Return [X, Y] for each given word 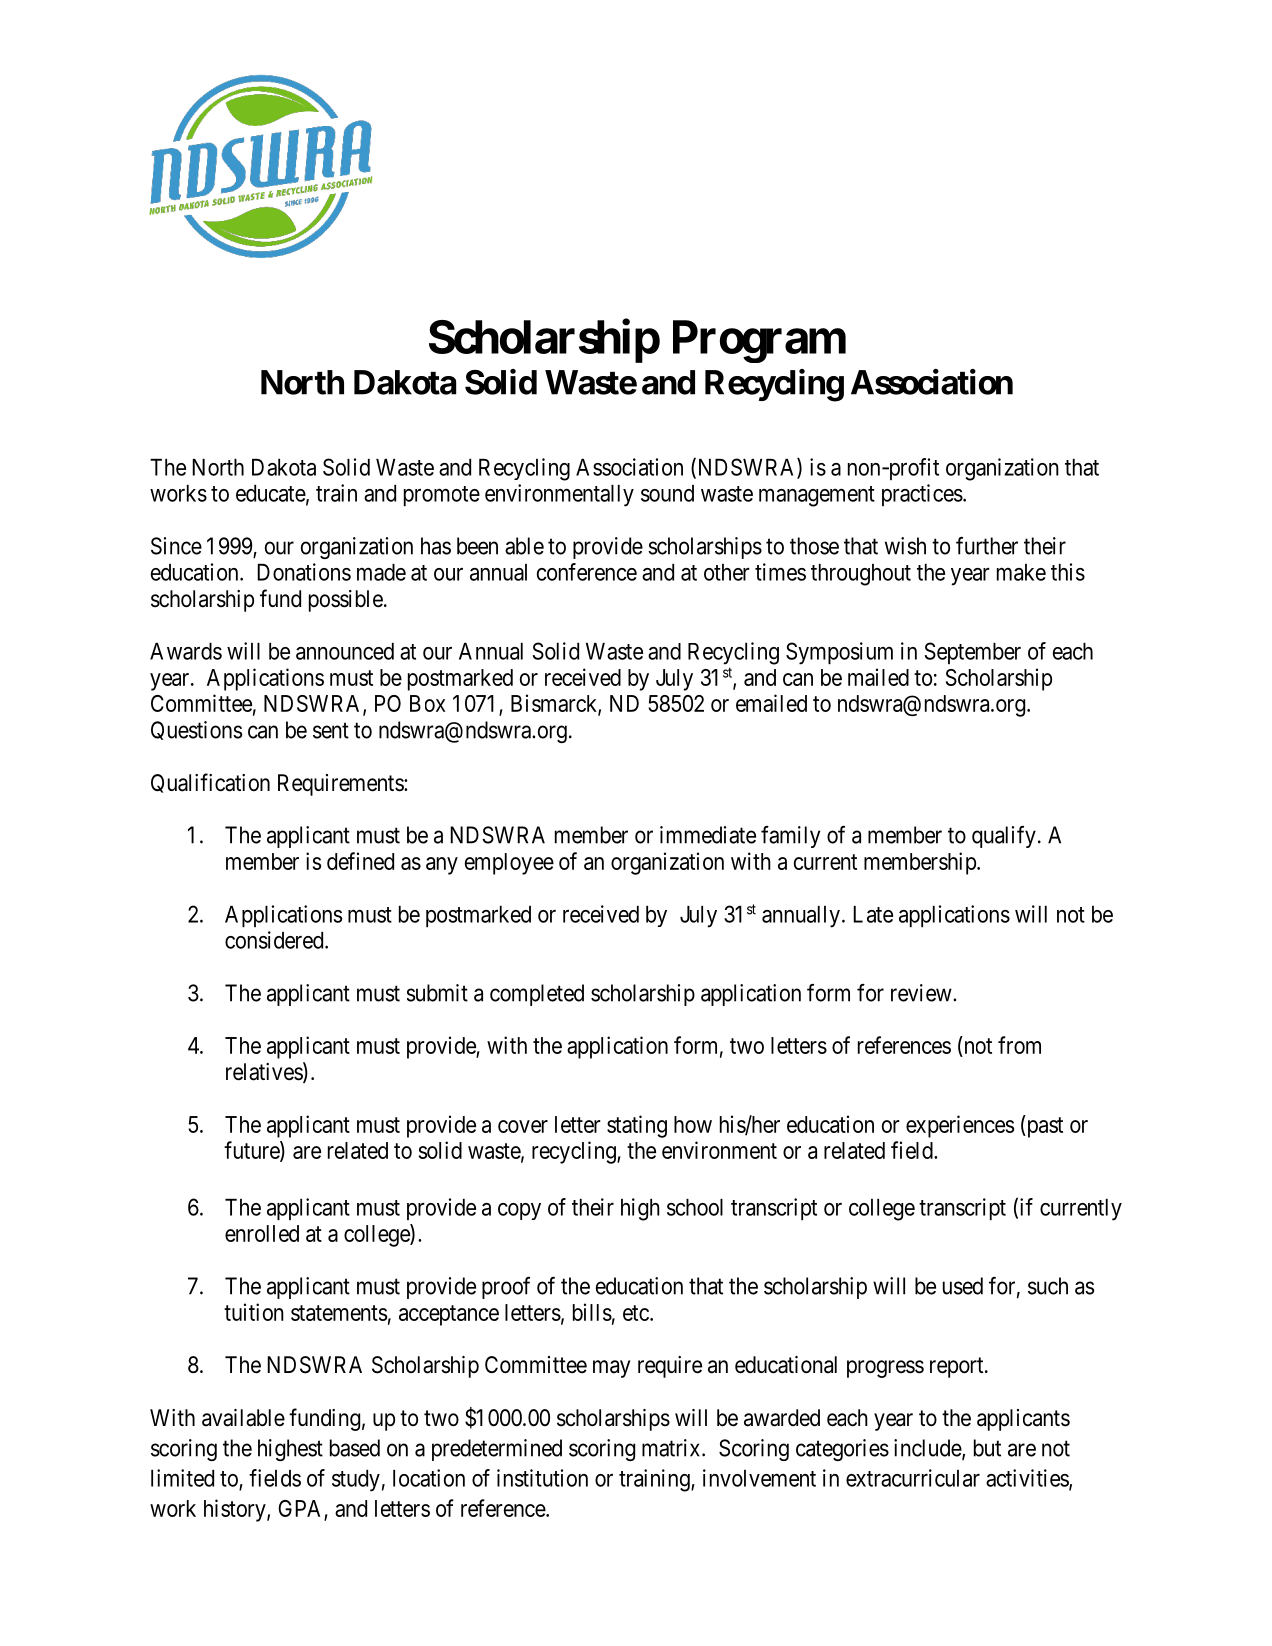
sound [667, 493]
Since [176, 546]
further [987, 546]
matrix [672, 1448]
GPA [301, 1510]
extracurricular [913, 1478]
